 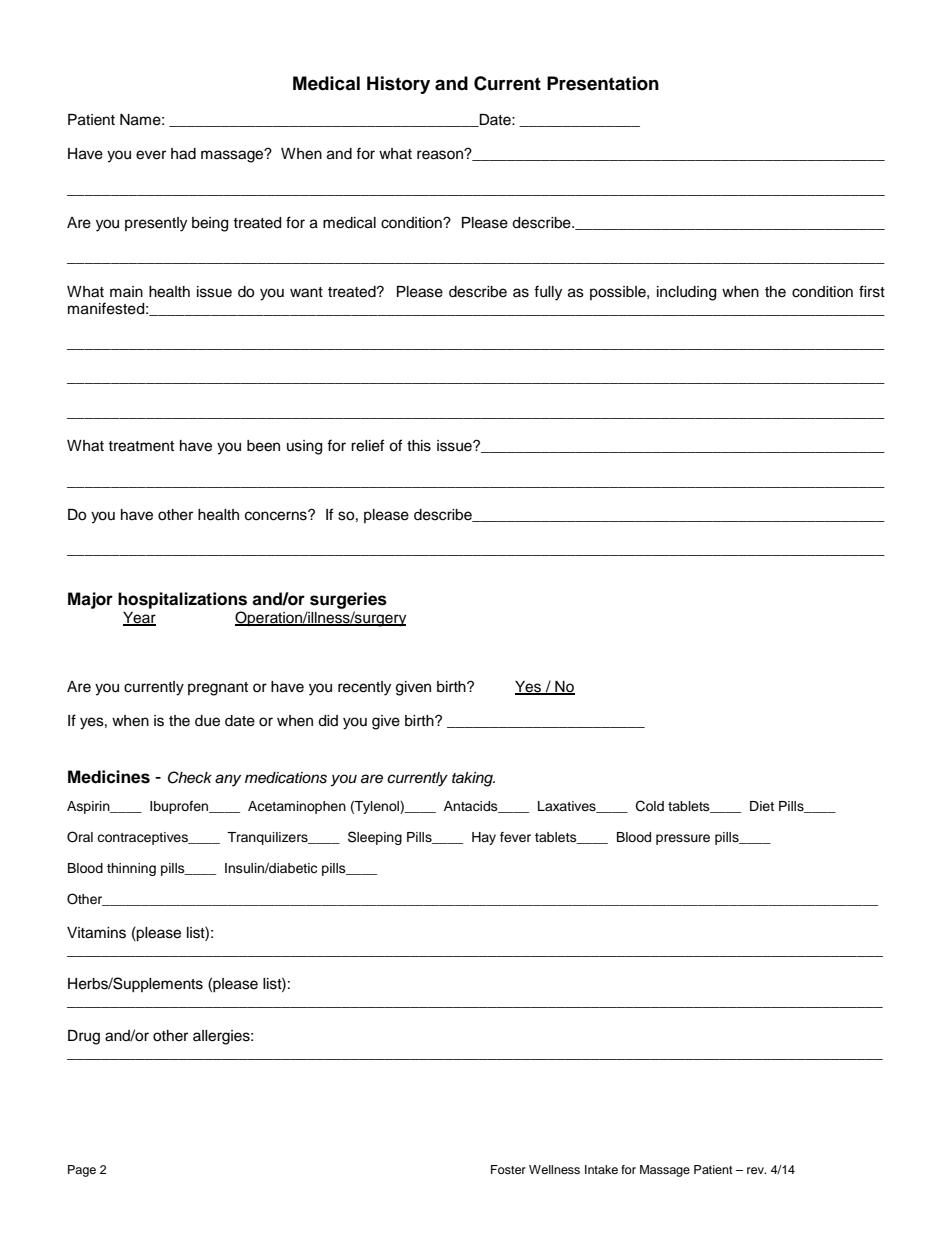 What do you see at coordinates (182, 600) in the screenshot?
I see `hospitalizations` at bounding box center [182, 600].
